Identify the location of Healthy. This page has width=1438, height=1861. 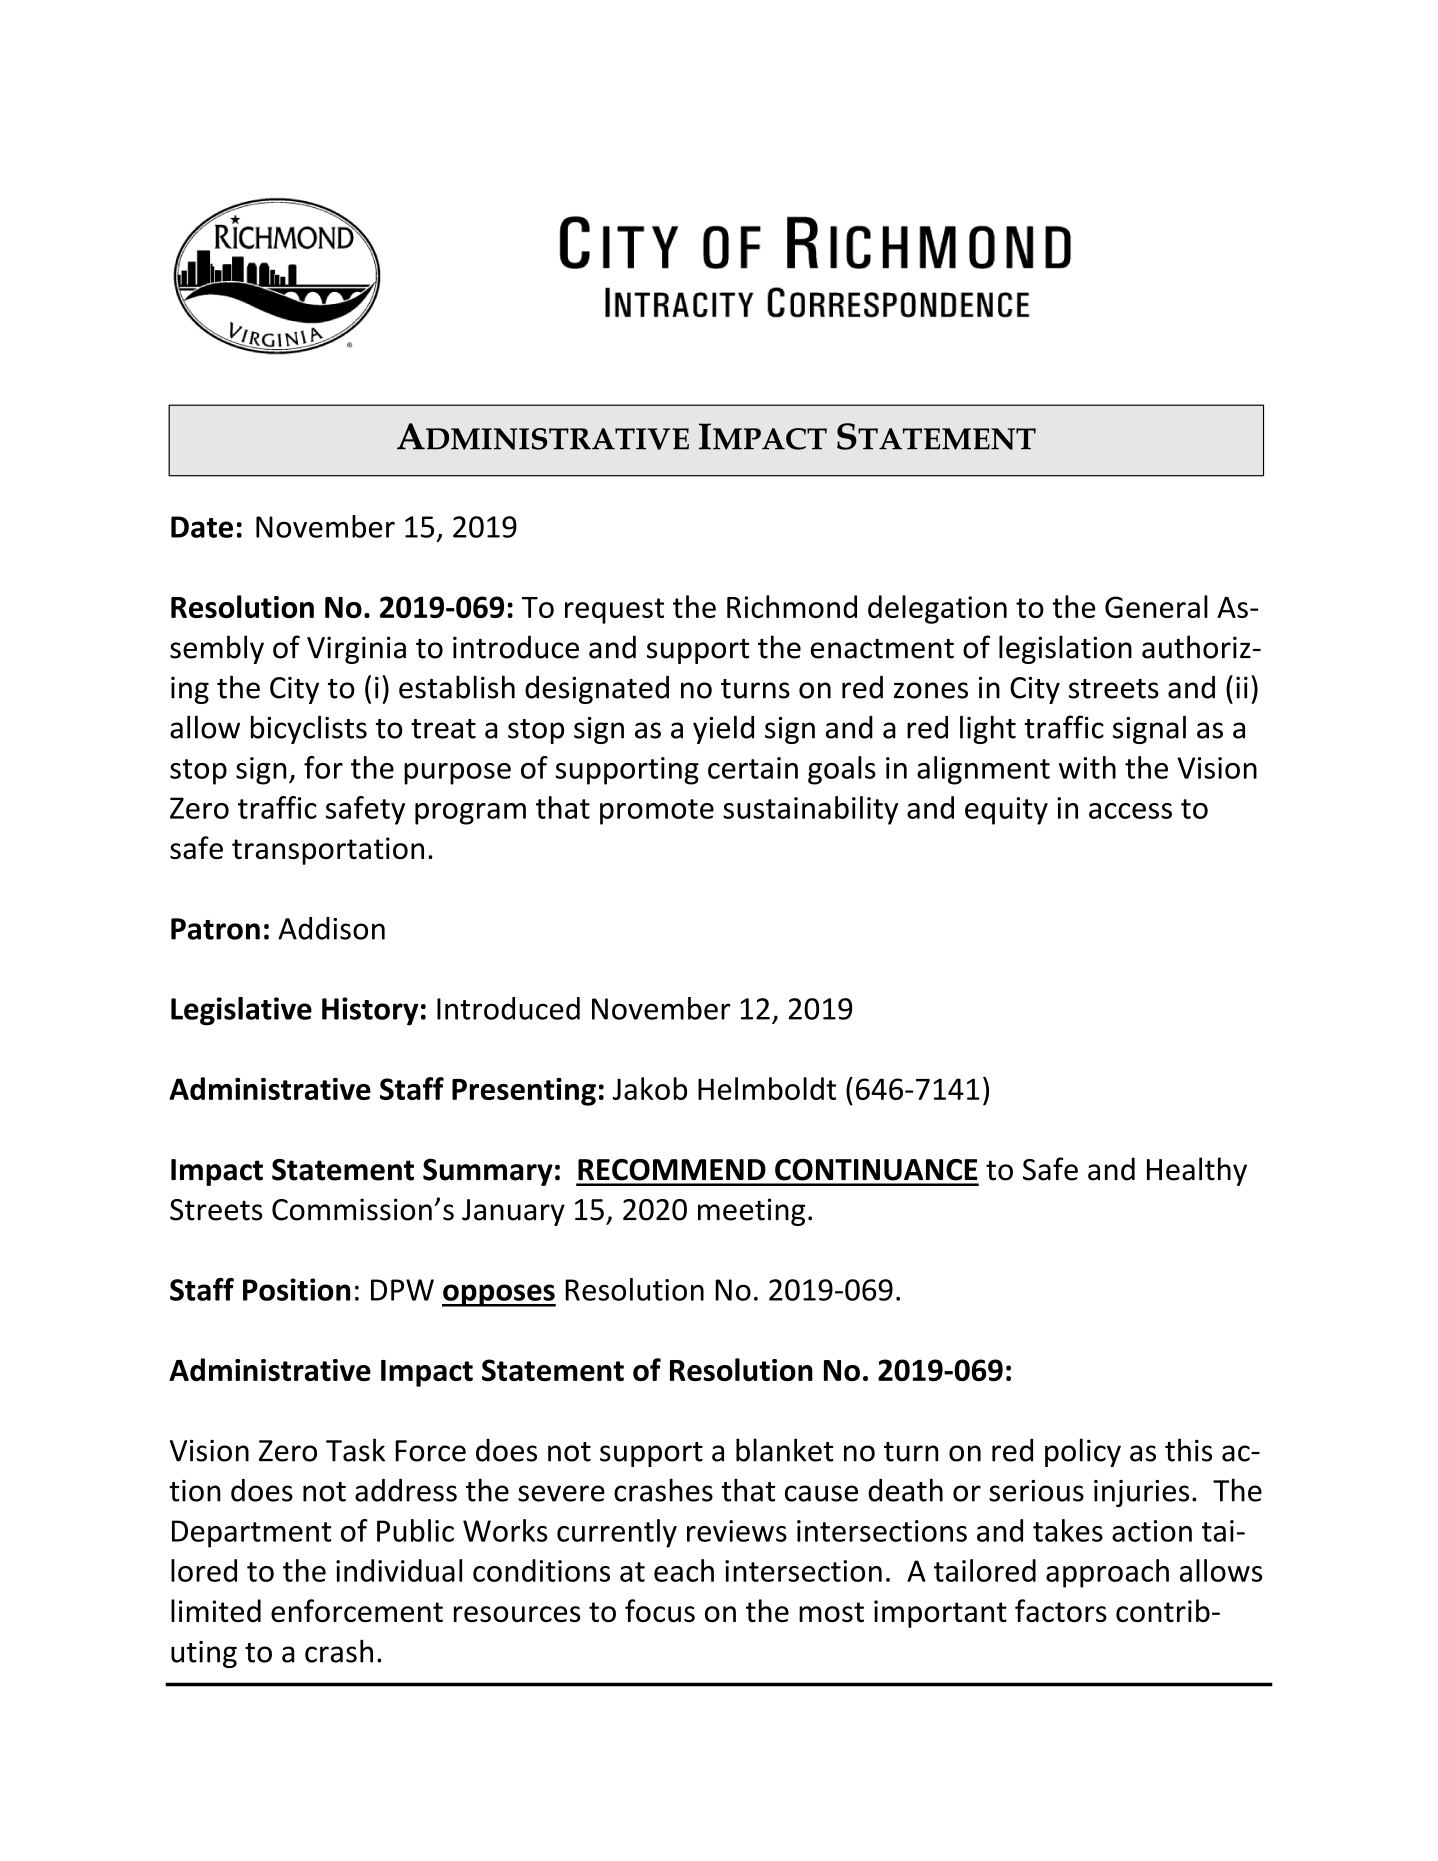
(1197, 1171).
